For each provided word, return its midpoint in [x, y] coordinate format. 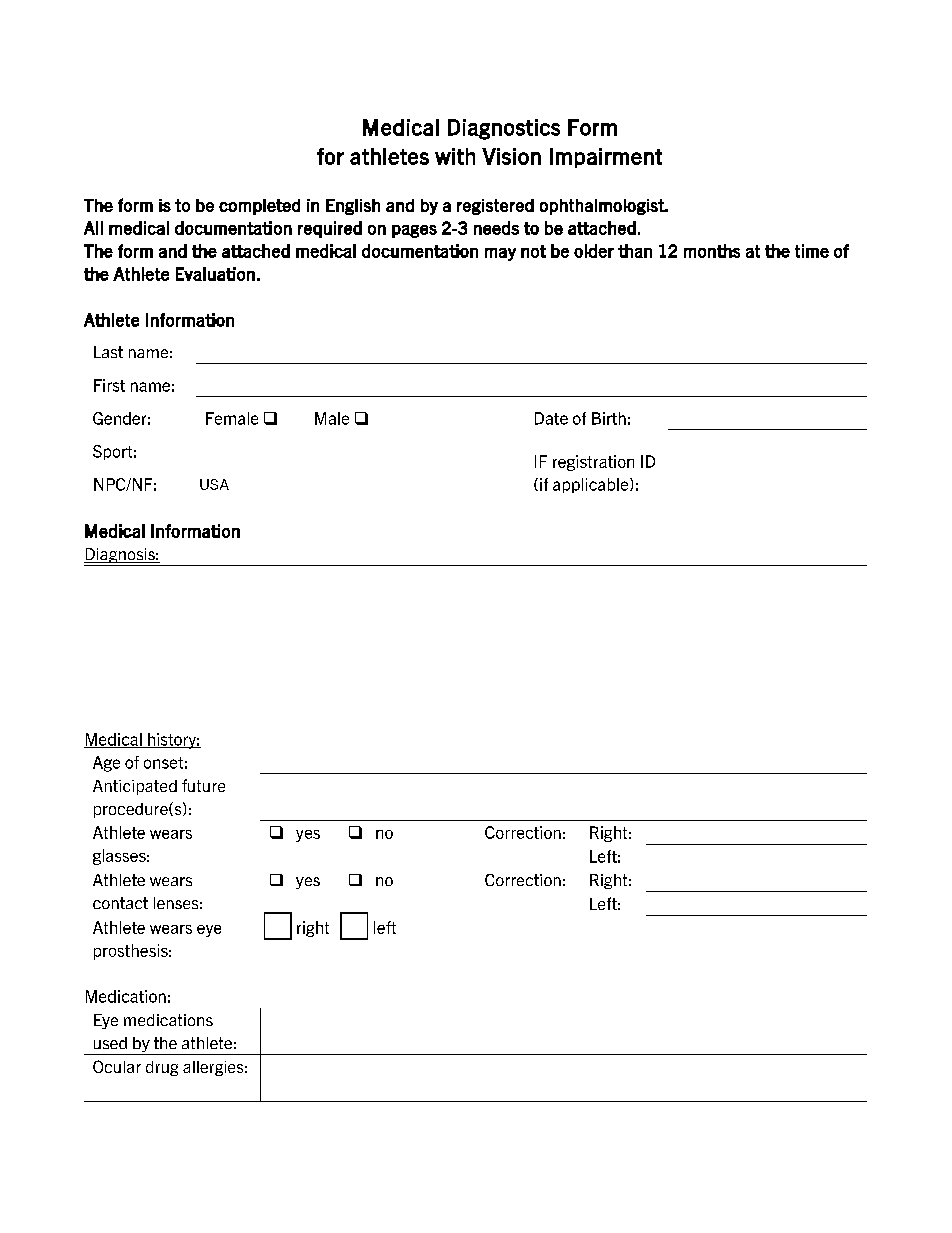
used [110, 1043]
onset [163, 763]
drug [162, 1068]
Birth [609, 418]
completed [259, 207]
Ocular [117, 1066]
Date [551, 418]
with [455, 156]
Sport [112, 452]
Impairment [606, 158]
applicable [592, 485]
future [203, 785]
